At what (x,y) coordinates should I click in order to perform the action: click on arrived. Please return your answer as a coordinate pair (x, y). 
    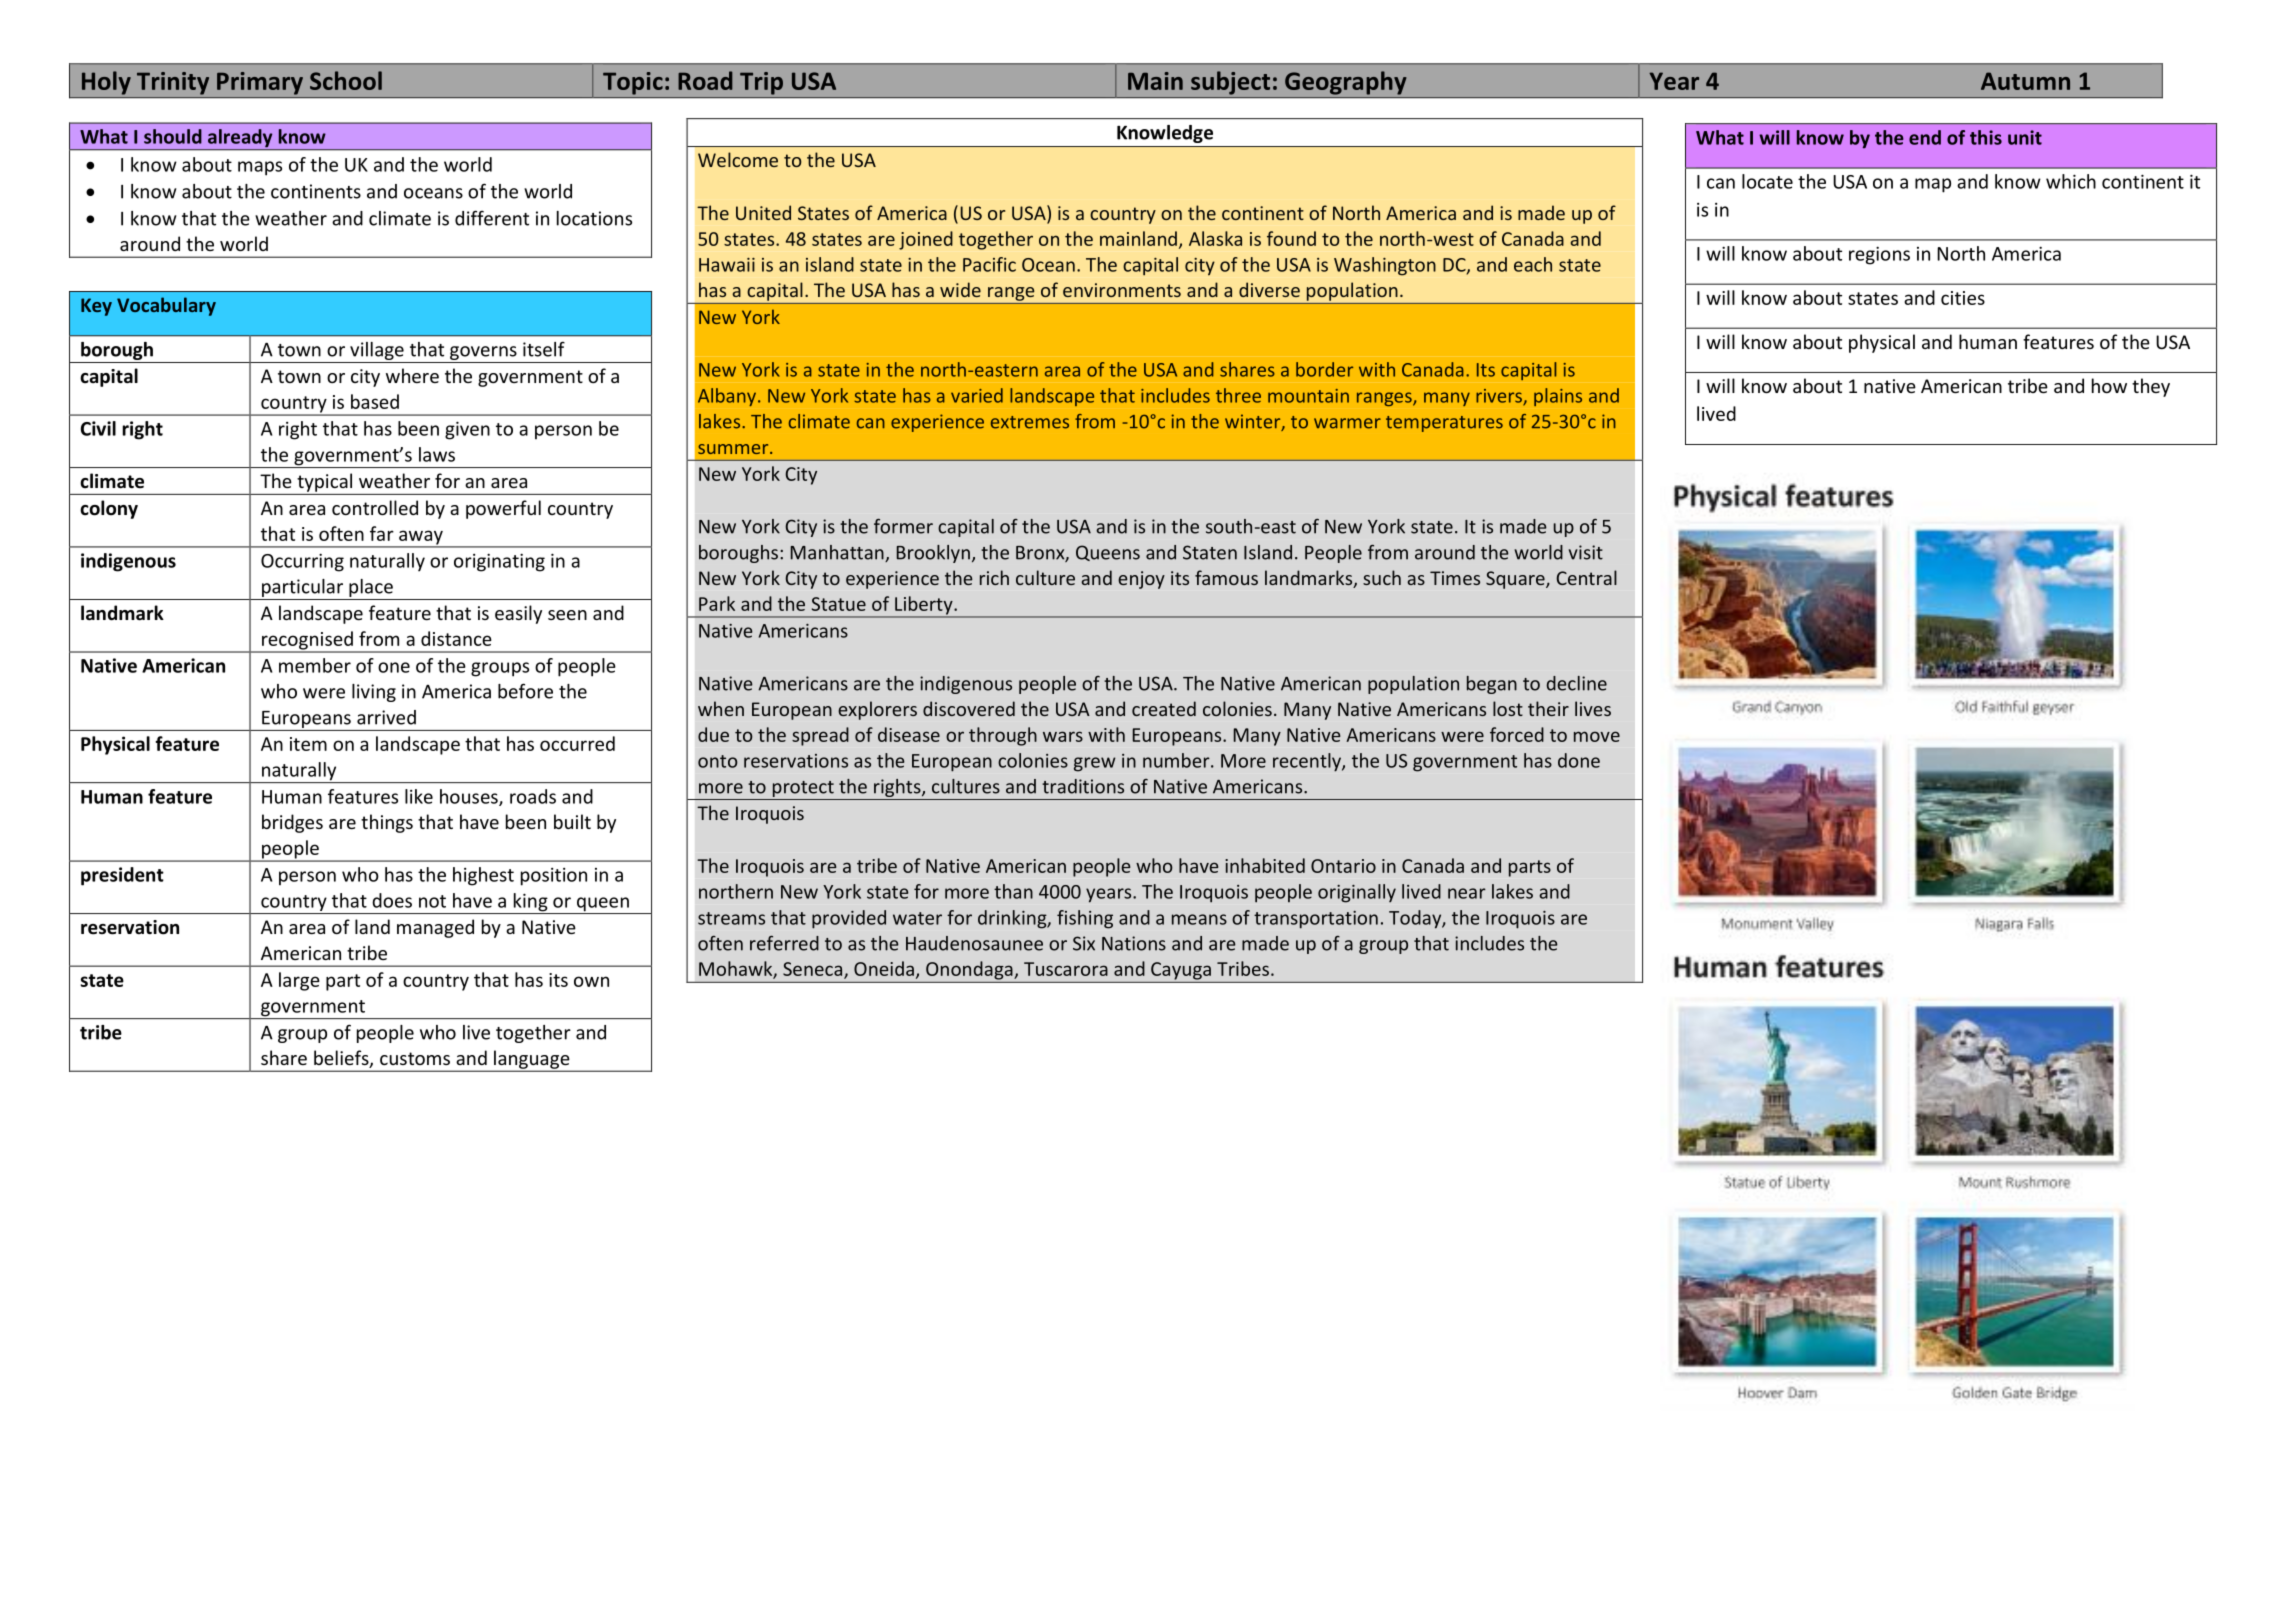
    Looking at the image, I should click on (386, 717).
